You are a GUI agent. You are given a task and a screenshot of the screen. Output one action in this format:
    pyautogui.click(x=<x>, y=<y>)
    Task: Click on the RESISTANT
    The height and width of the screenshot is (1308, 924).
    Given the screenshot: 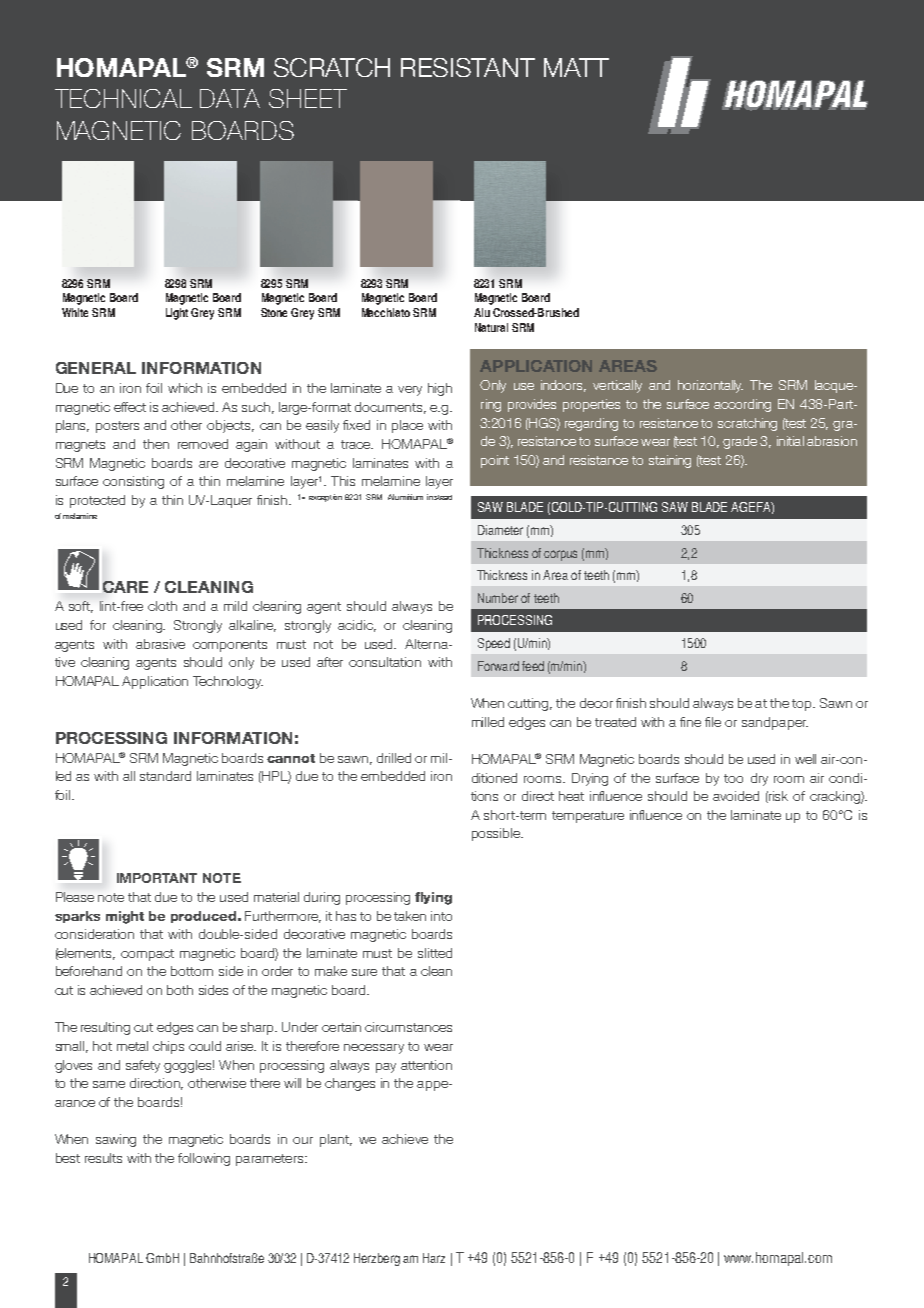 What is the action you would take?
    pyautogui.click(x=468, y=67)
